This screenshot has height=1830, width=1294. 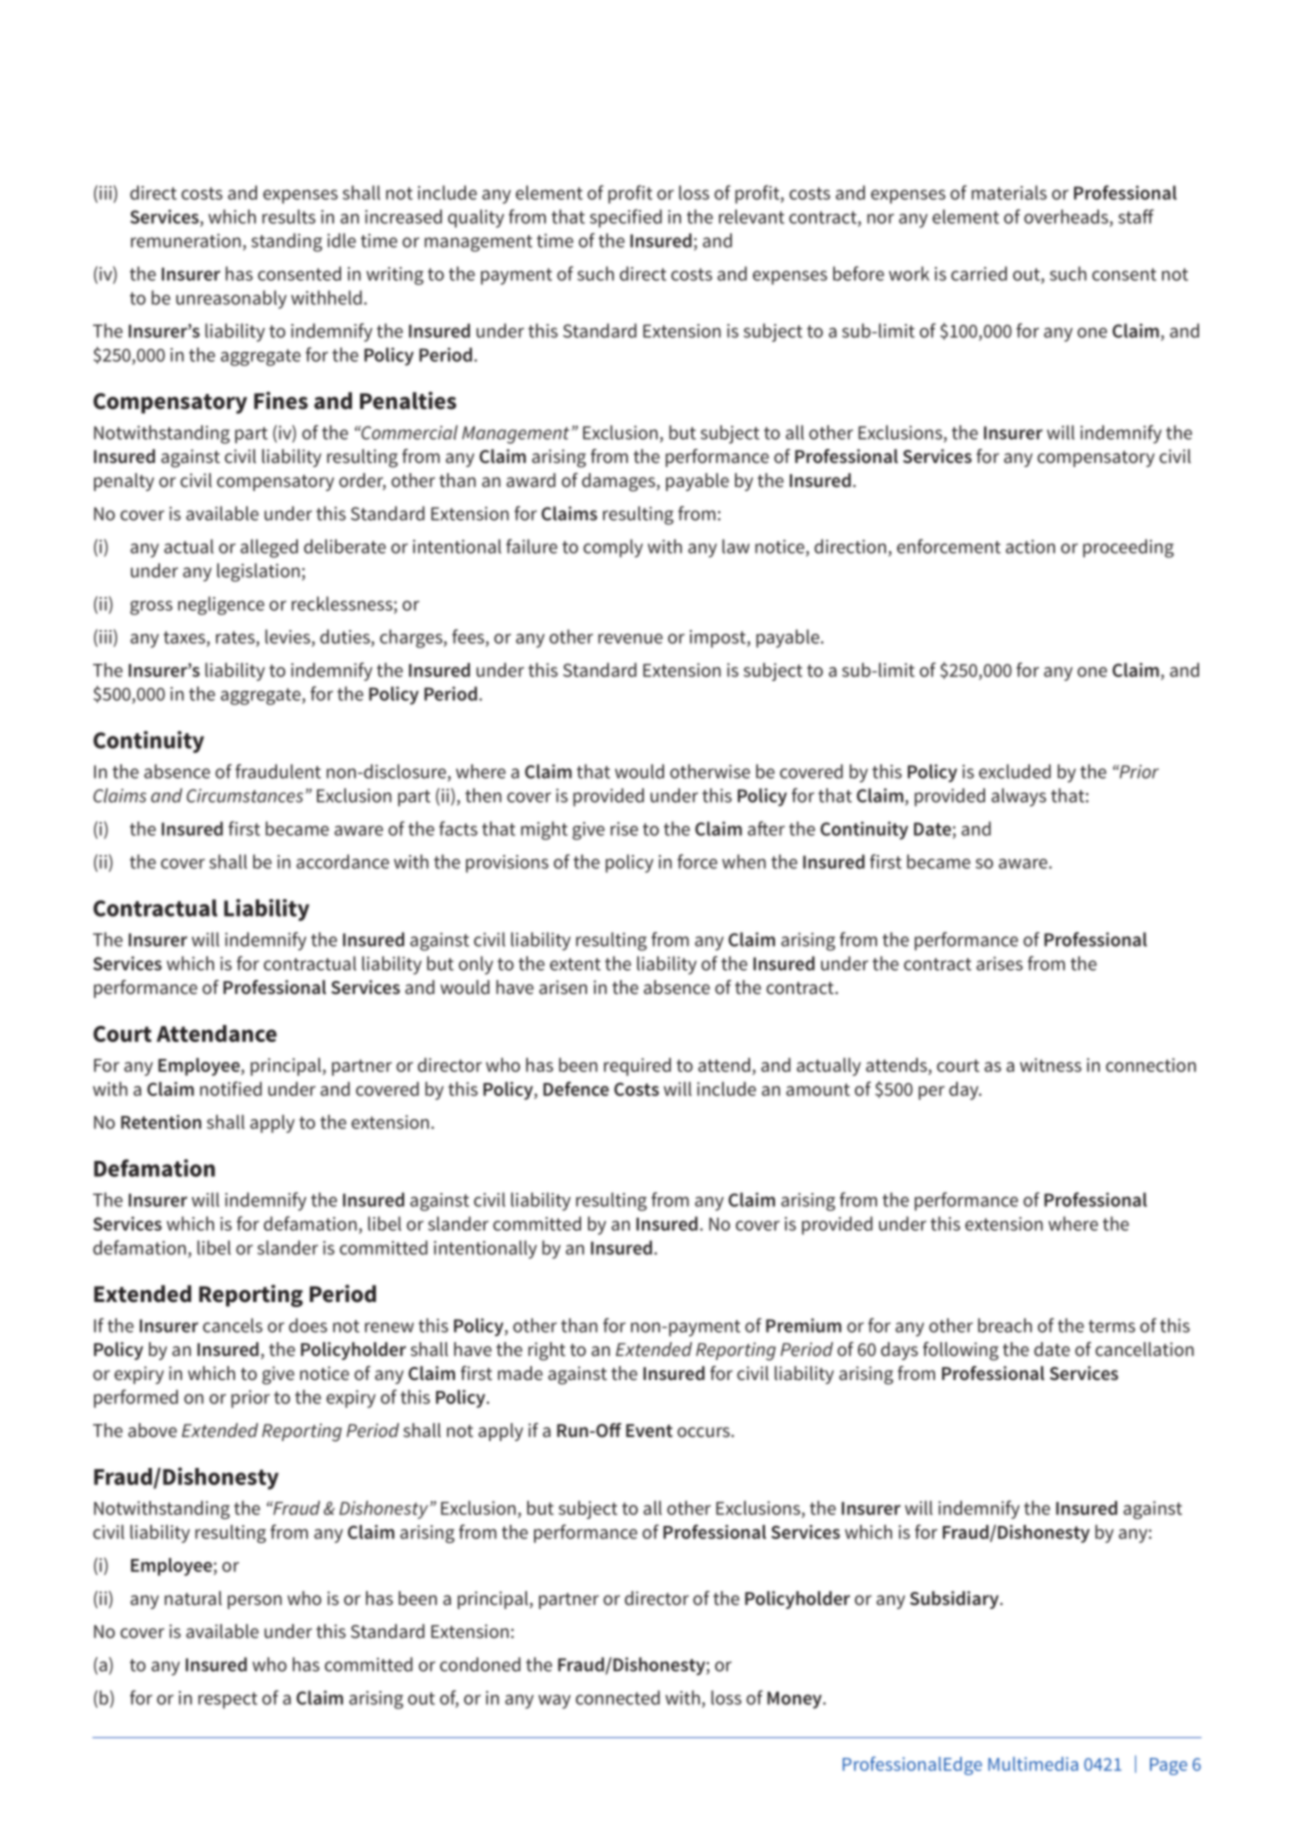 I want to click on respect, so click(x=227, y=1700).
